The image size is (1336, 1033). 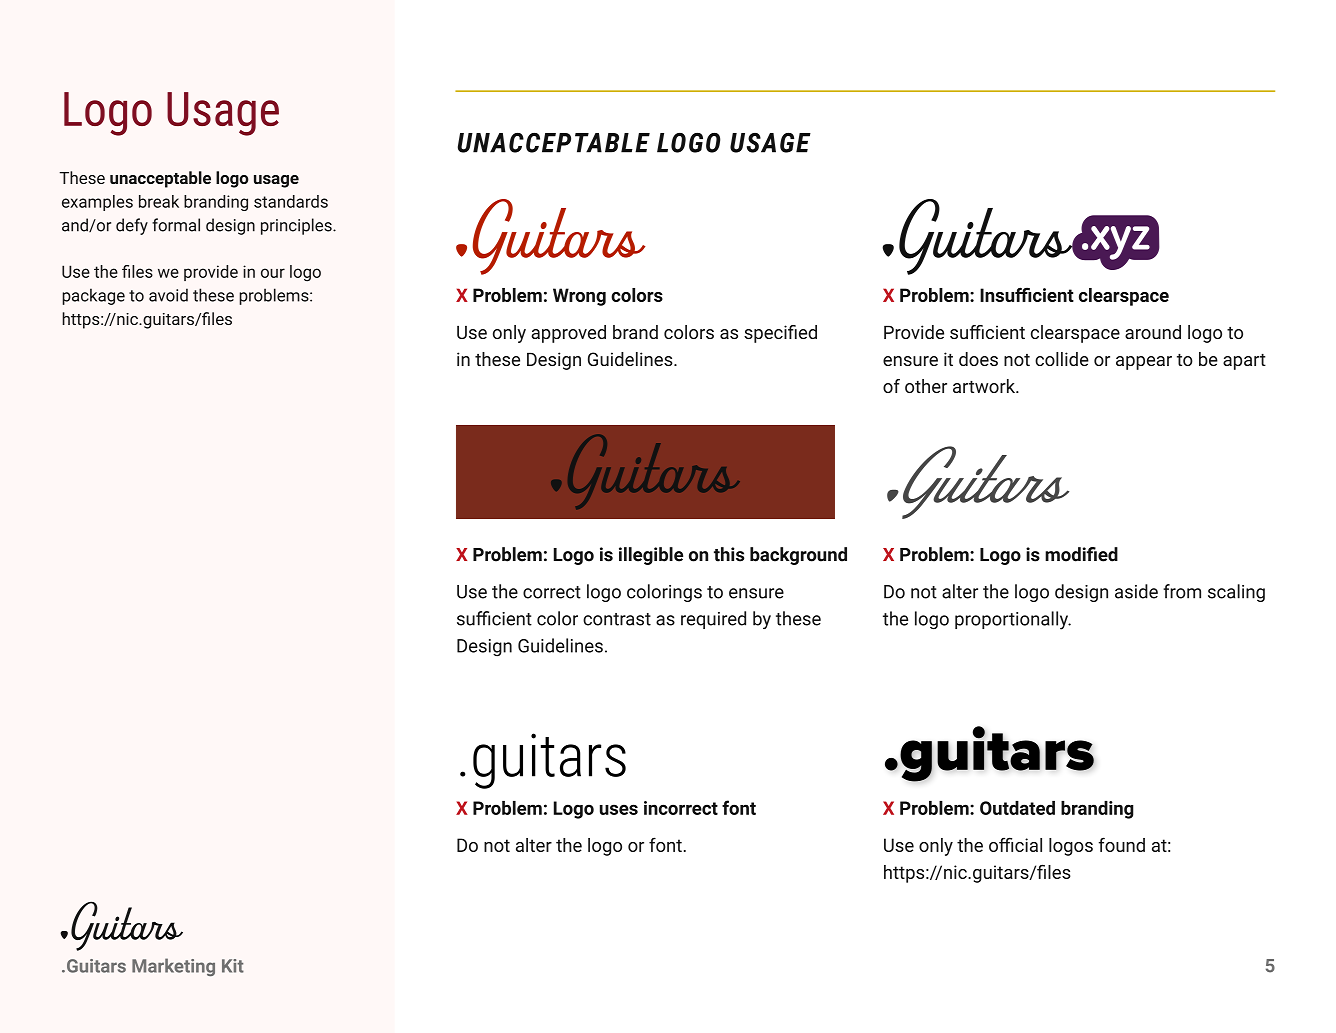 What do you see at coordinates (233, 966) in the screenshot?
I see `Kit` at bounding box center [233, 966].
